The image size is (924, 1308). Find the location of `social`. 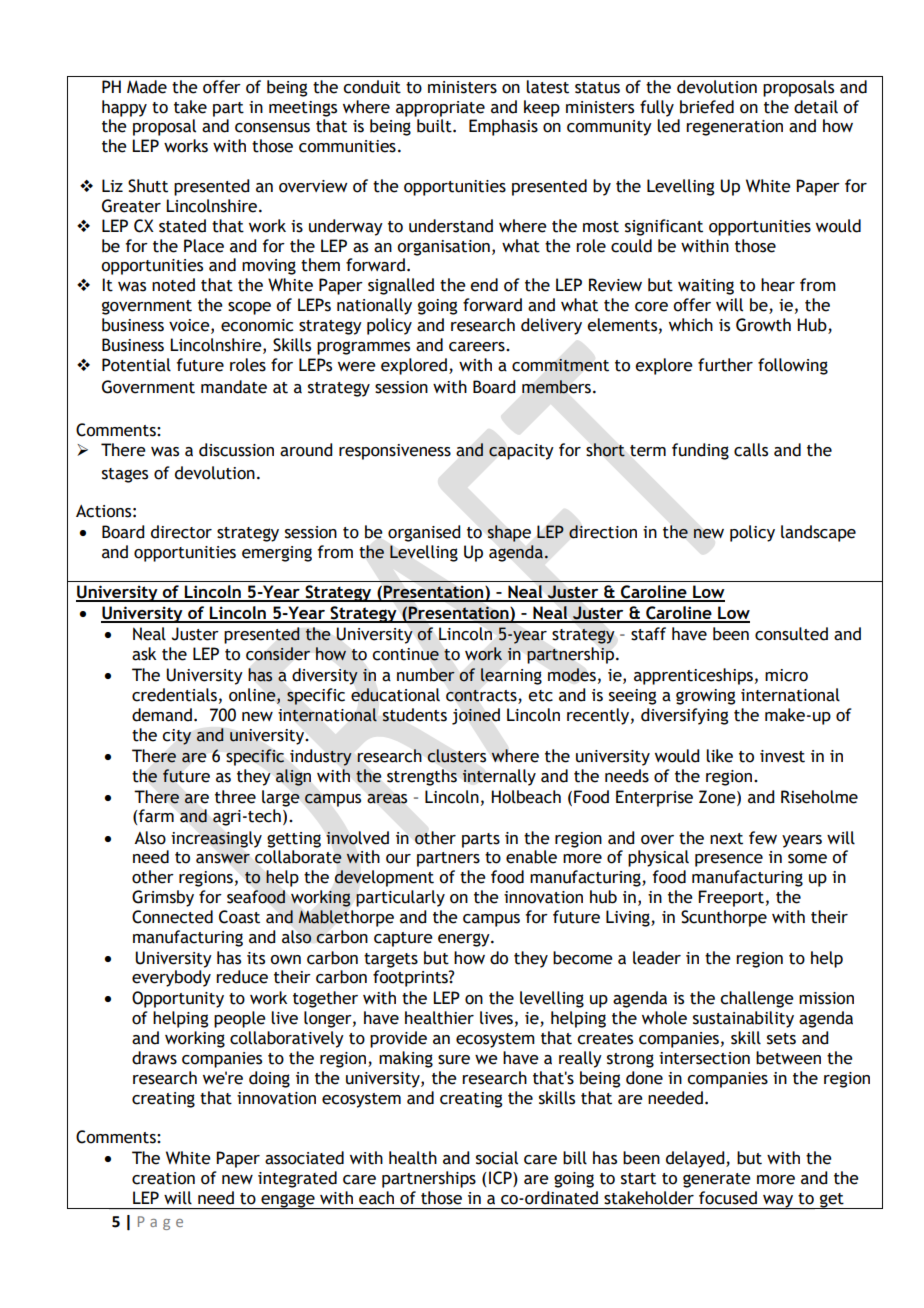

social is located at coordinates (497, 1158).
